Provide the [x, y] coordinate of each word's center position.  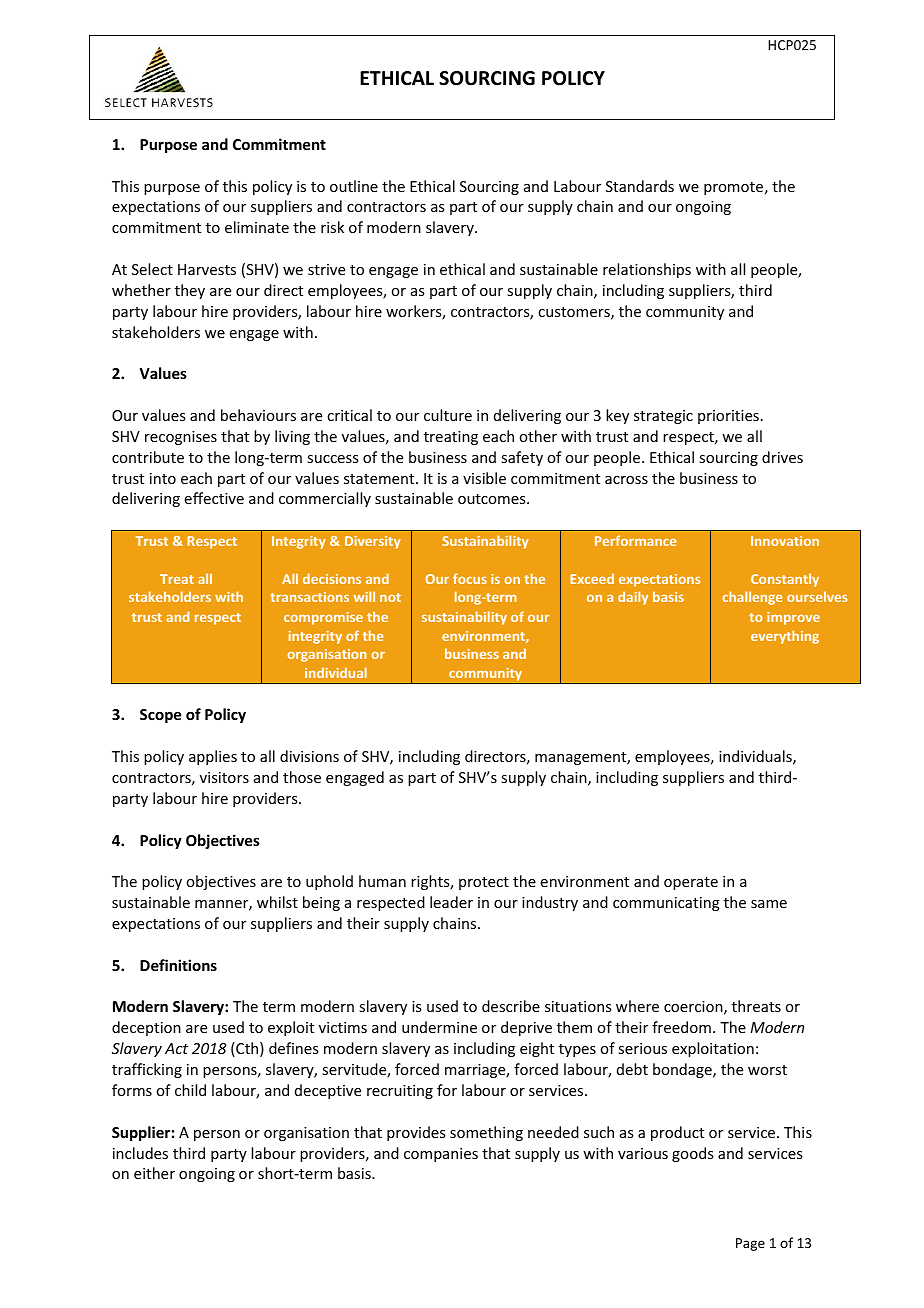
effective [214, 498]
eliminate [257, 227]
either [154, 1173]
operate [691, 883]
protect [484, 883]
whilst [277, 902]
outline [354, 186]
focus [470, 578]
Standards [640, 186]
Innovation [785, 541]
